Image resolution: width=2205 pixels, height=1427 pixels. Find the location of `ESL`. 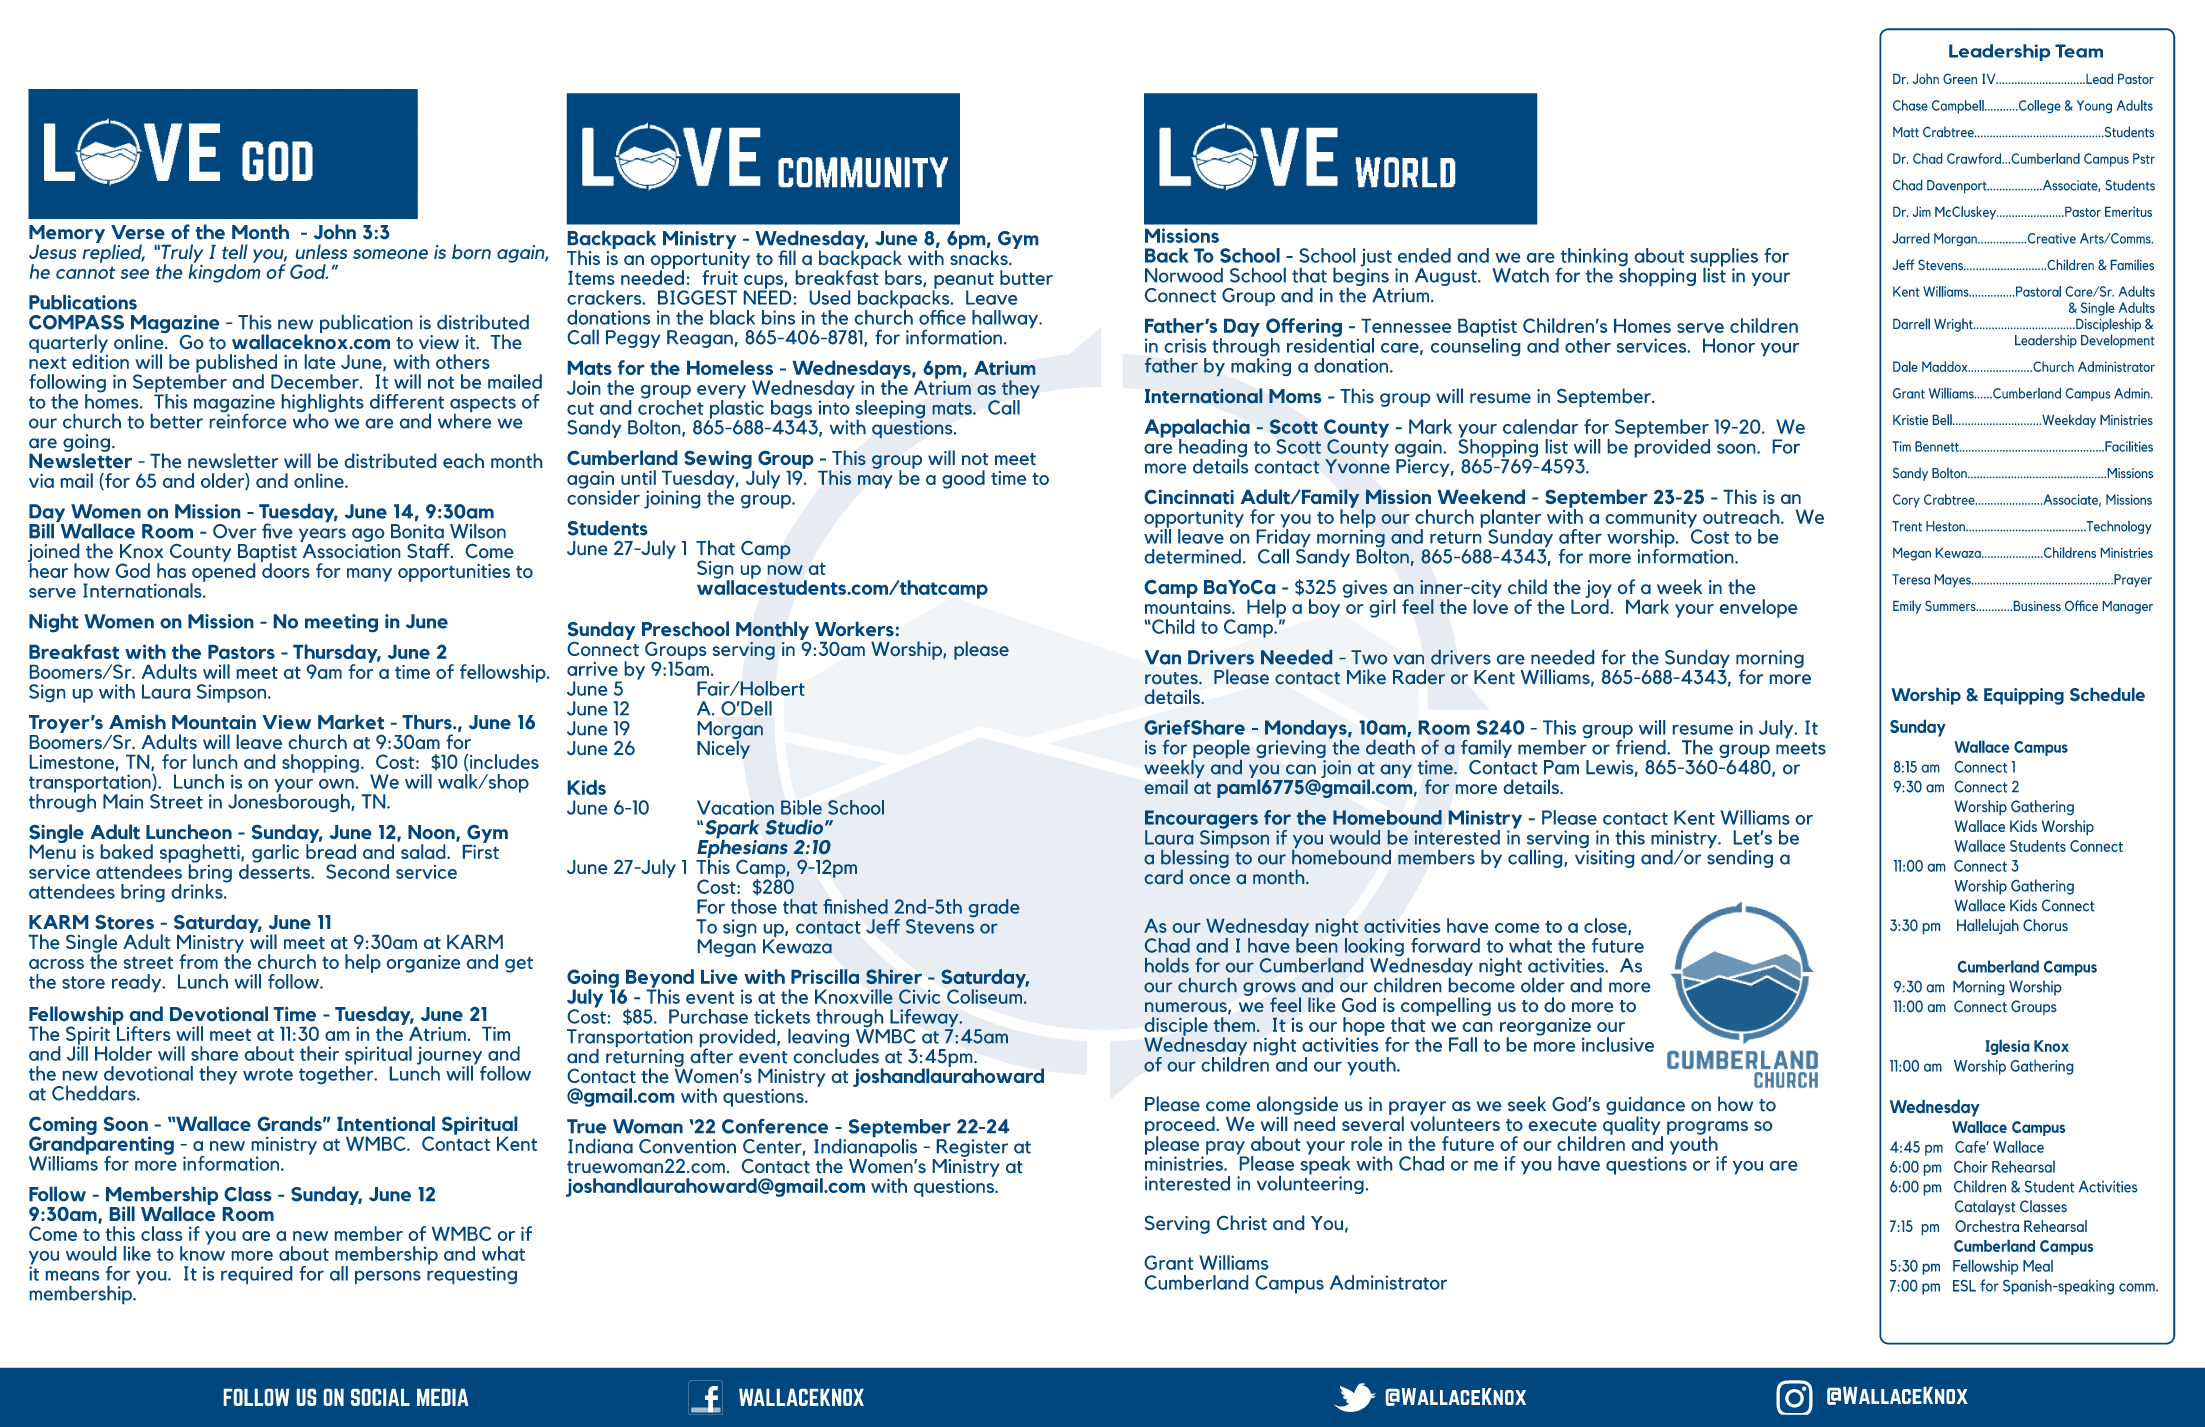

ESL is located at coordinates (1964, 1286).
